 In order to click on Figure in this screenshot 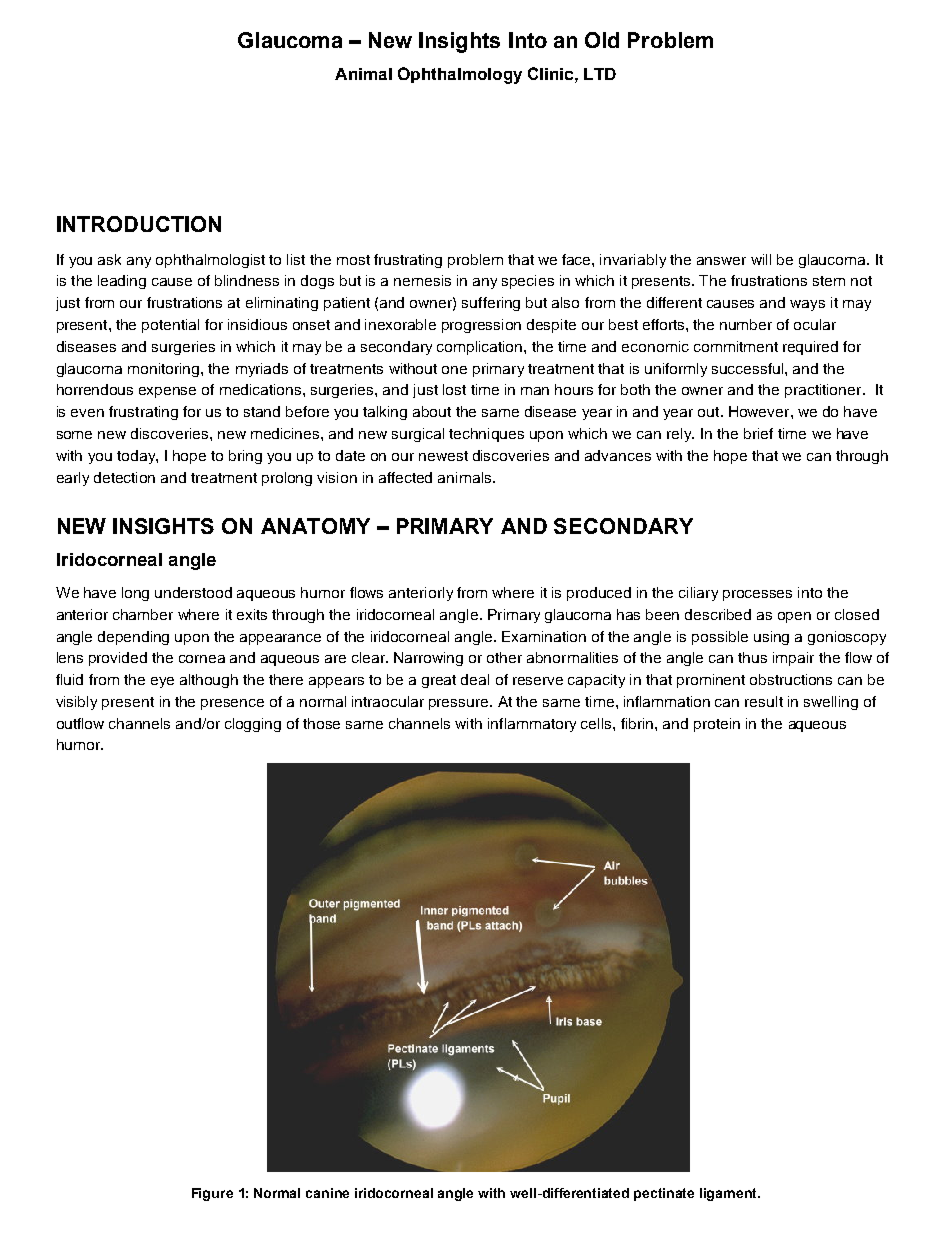, I will do `click(212, 1194)`.
